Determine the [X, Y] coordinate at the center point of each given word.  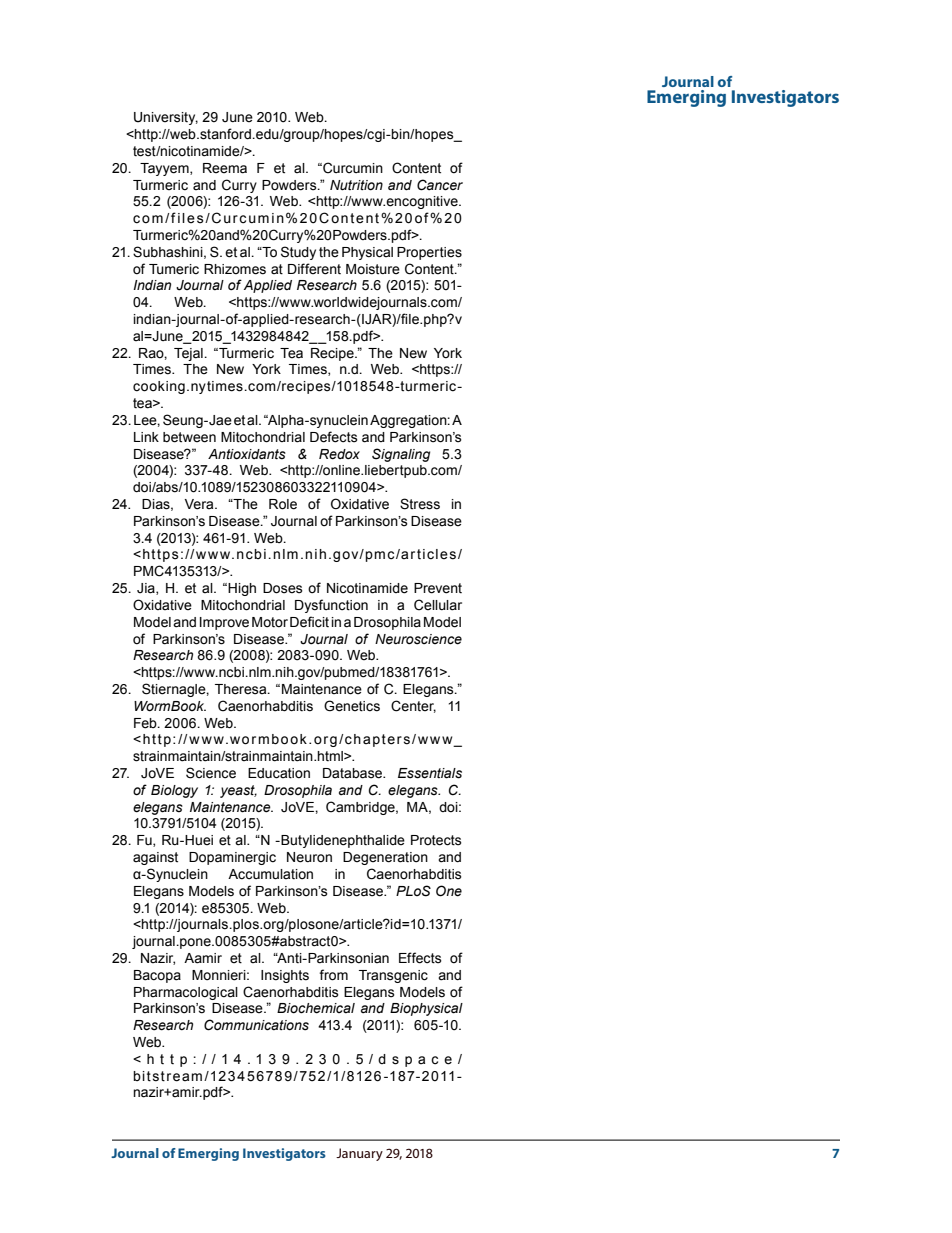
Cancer [440, 185]
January [359, 1154]
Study [298, 253]
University [166, 118]
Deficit [309, 622]
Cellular [438, 605]
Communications [256, 1025]
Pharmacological [186, 993]
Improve [224, 623]
